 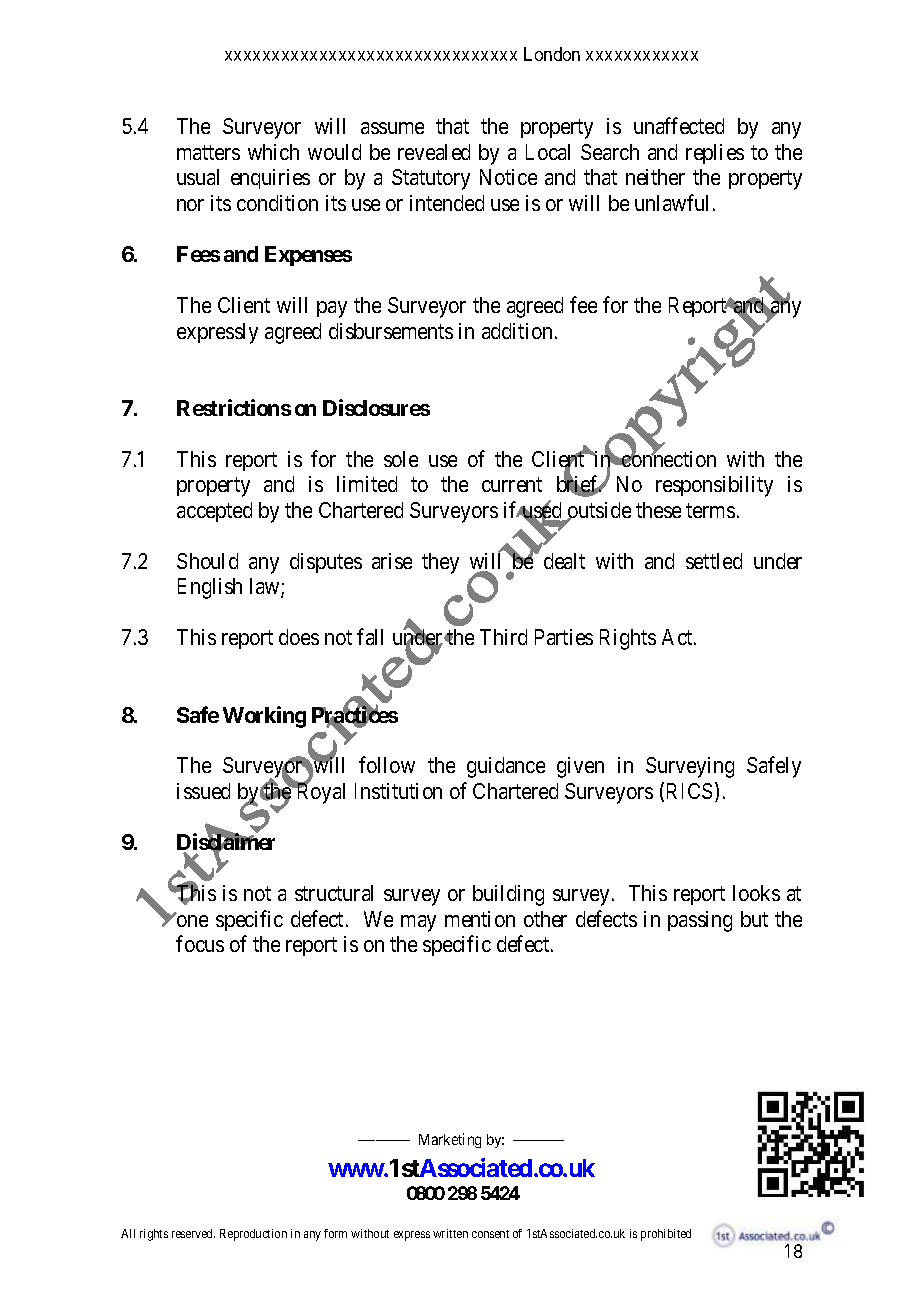 I want to click on does, so click(x=299, y=637).
